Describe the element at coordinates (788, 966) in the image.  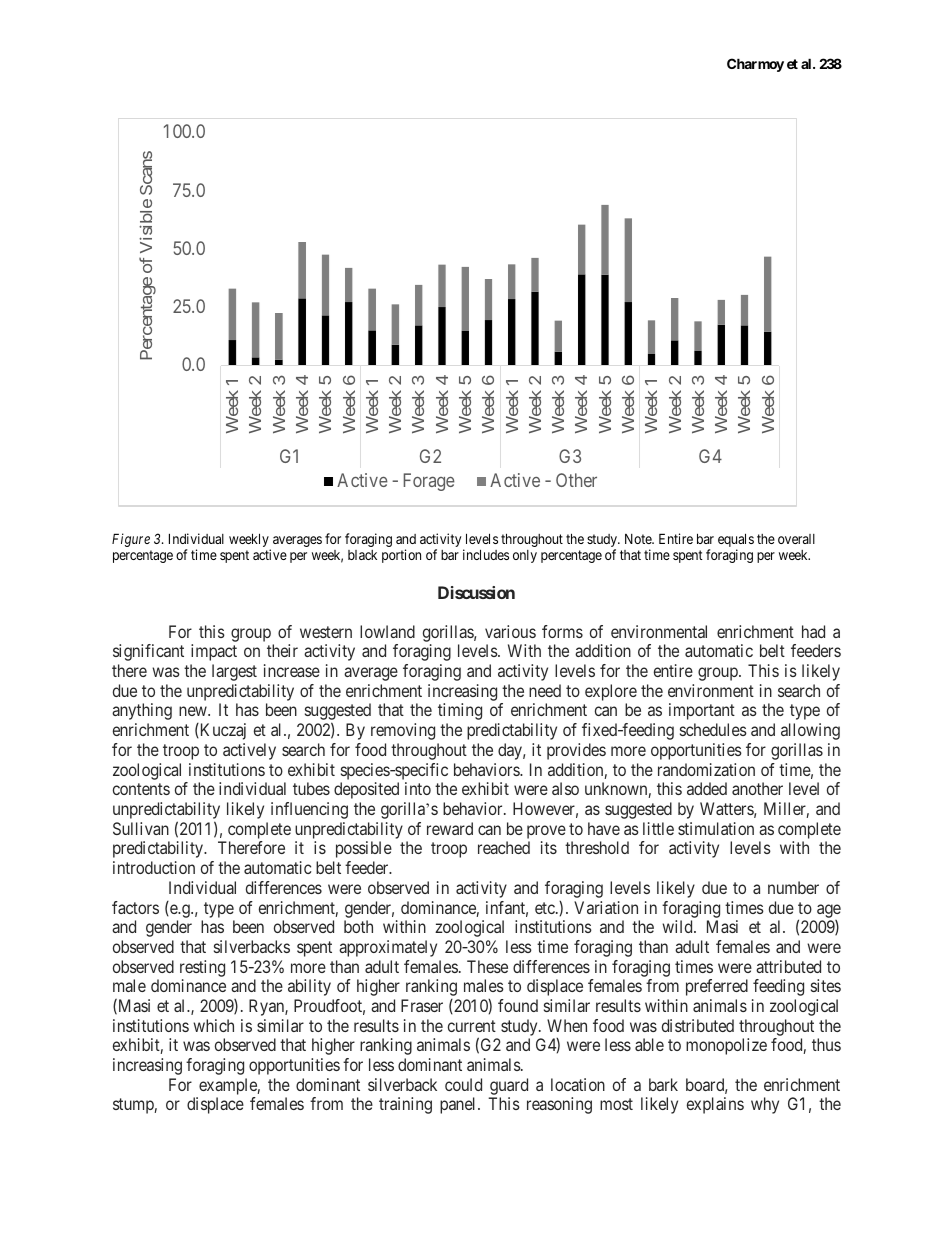
I see `attributed` at that location.
